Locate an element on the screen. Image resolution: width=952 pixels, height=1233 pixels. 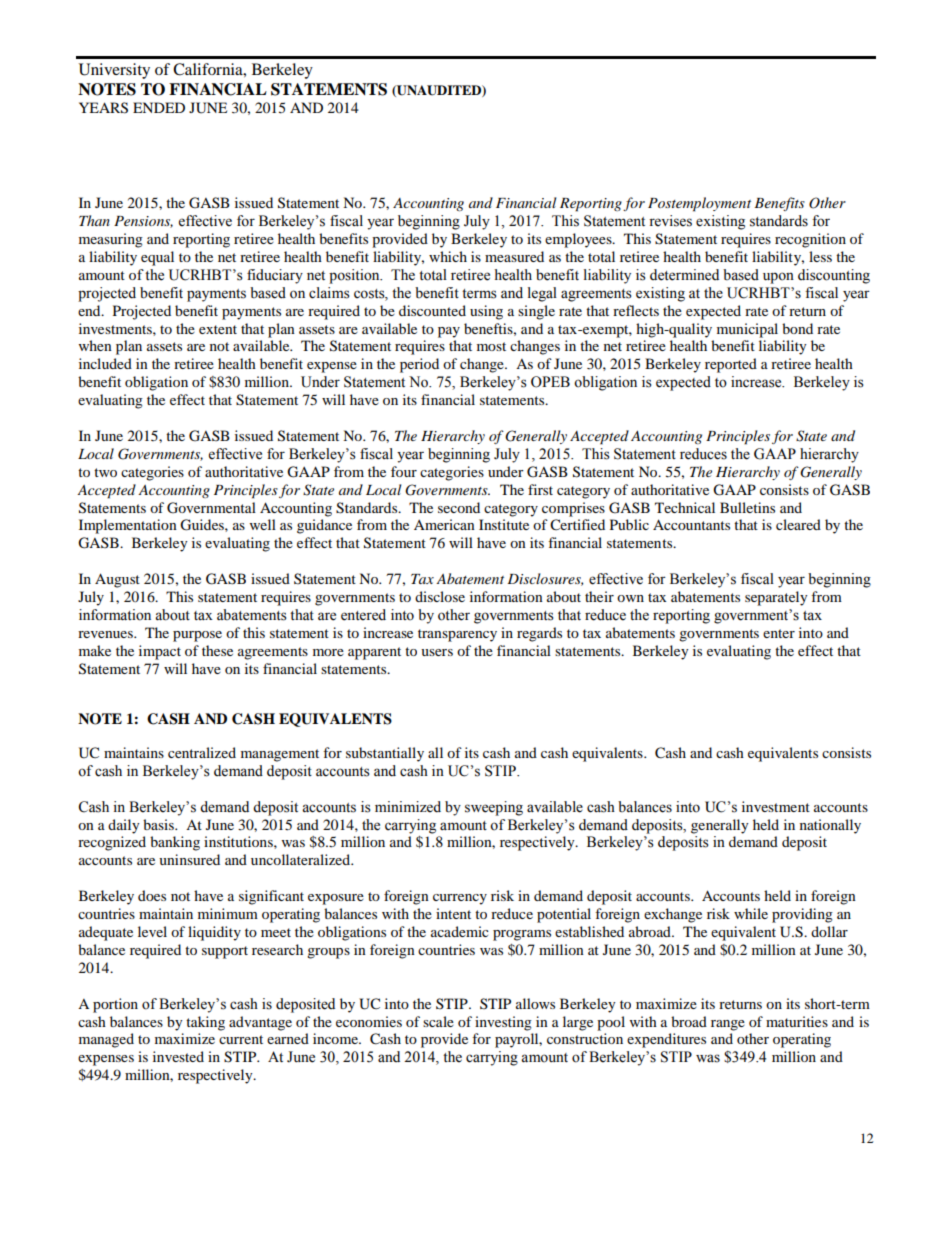
Bulletins is located at coordinates (747, 507).
